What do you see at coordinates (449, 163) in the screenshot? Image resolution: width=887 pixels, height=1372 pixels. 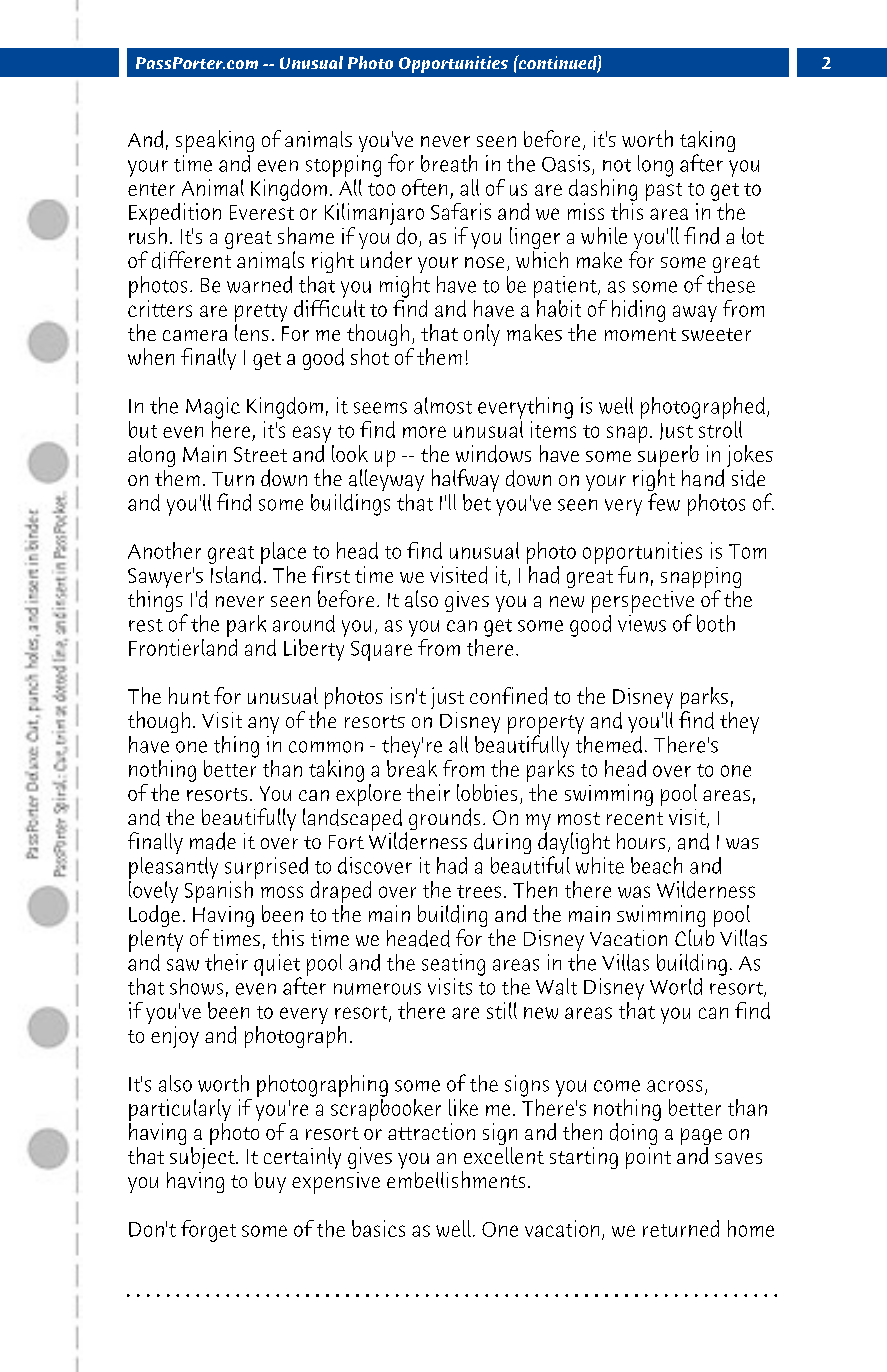 I see `breath` at bounding box center [449, 163].
